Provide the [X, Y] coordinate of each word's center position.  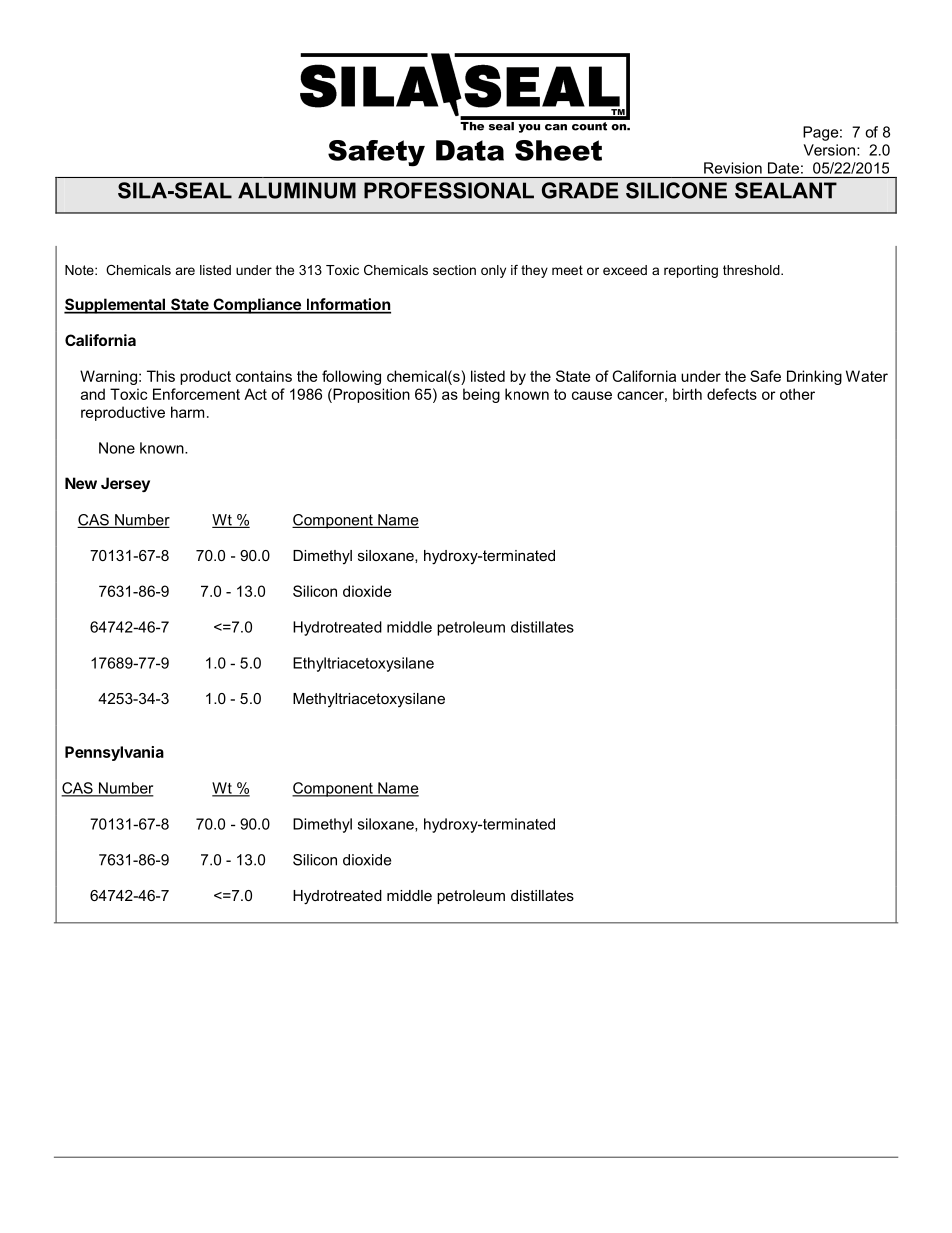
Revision [733, 168]
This [161, 376]
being [481, 395]
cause [592, 395]
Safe [765, 376]
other [797, 394]
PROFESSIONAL [449, 190]
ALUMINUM [297, 190]
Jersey [125, 484]
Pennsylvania [114, 753]
